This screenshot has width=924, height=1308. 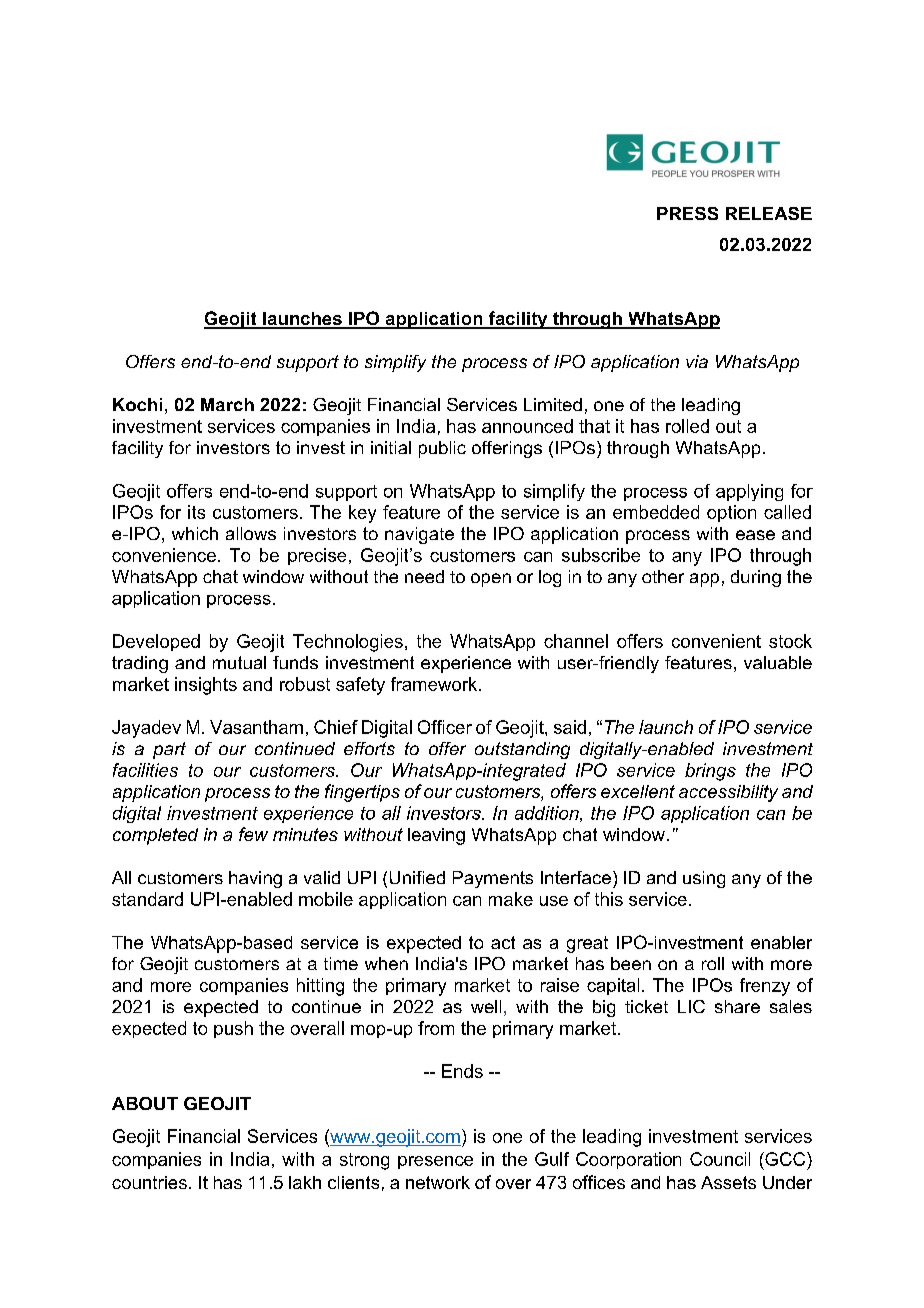 I want to click on few, so click(x=253, y=834).
